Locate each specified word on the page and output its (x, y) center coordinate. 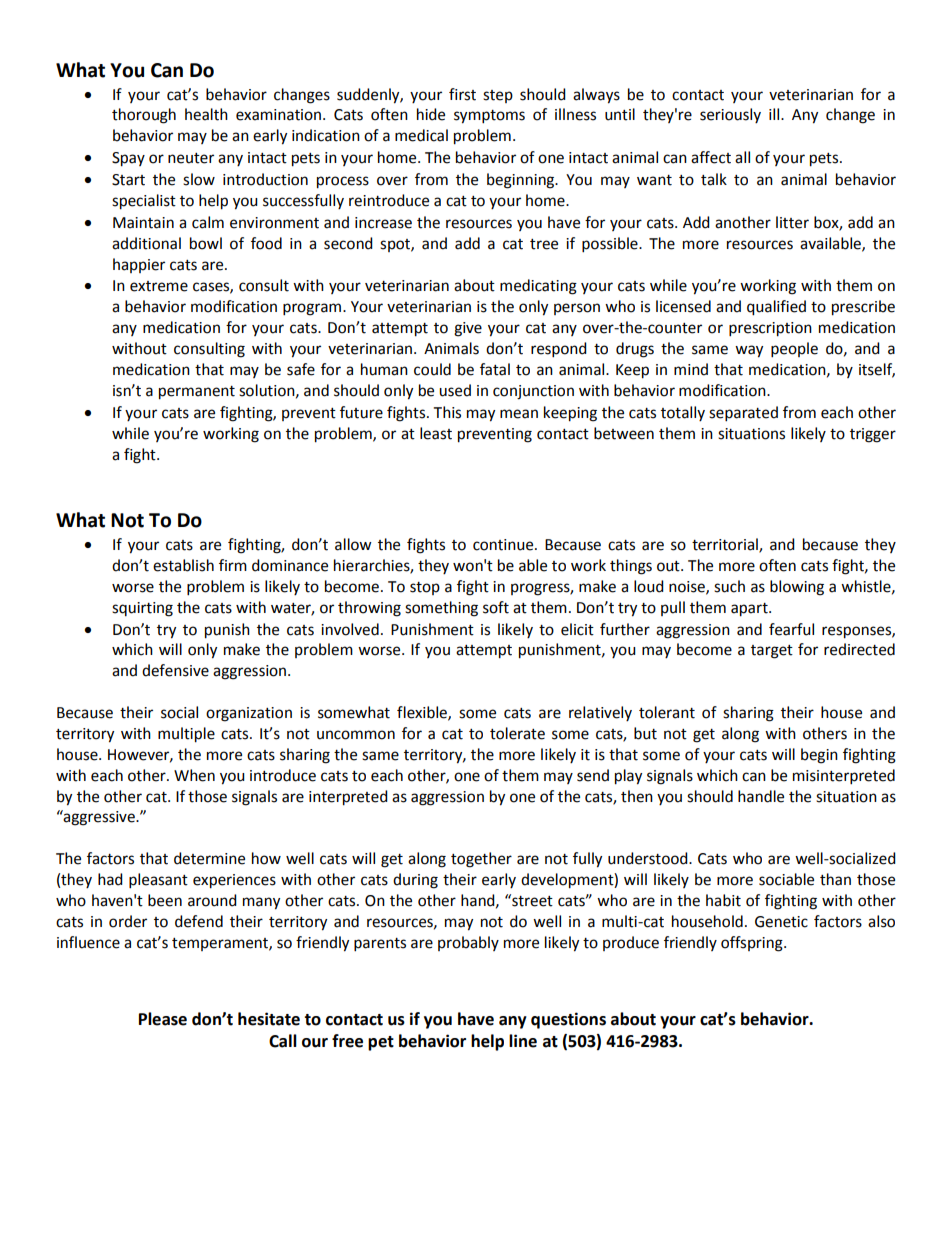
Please (163, 1019)
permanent (197, 393)
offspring (753, 944)
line (523, 1041)
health (206, 114)
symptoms (489, 117)
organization (249, 714)
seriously (730, 115)
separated (743, 414)
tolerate (517, 733)
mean (519, 414)
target (772, 652)
